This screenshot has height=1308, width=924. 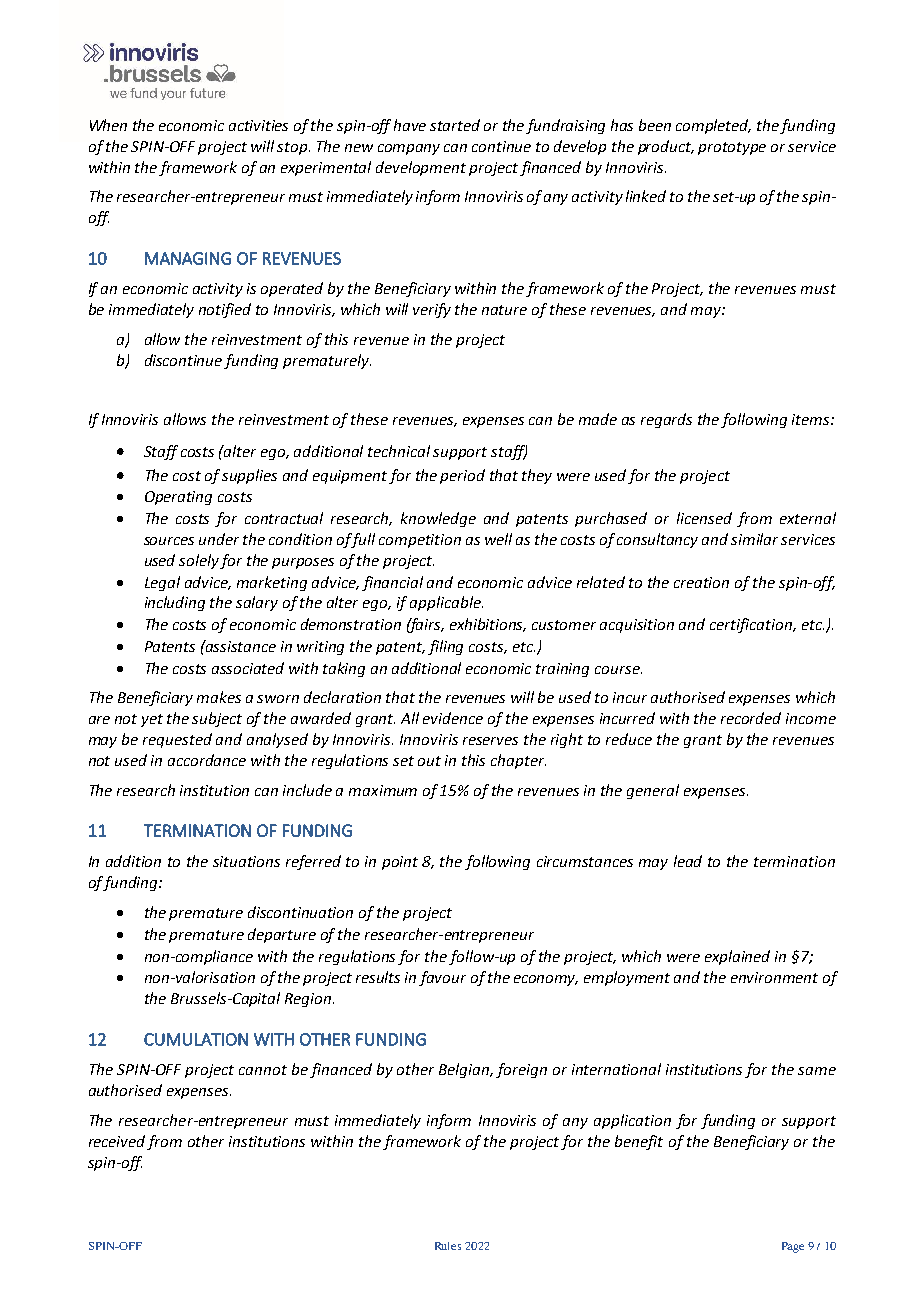 What do you see at coordinates (117, 1141) in the screenshot?
I see `received` at bounding box center [117, 1141].
